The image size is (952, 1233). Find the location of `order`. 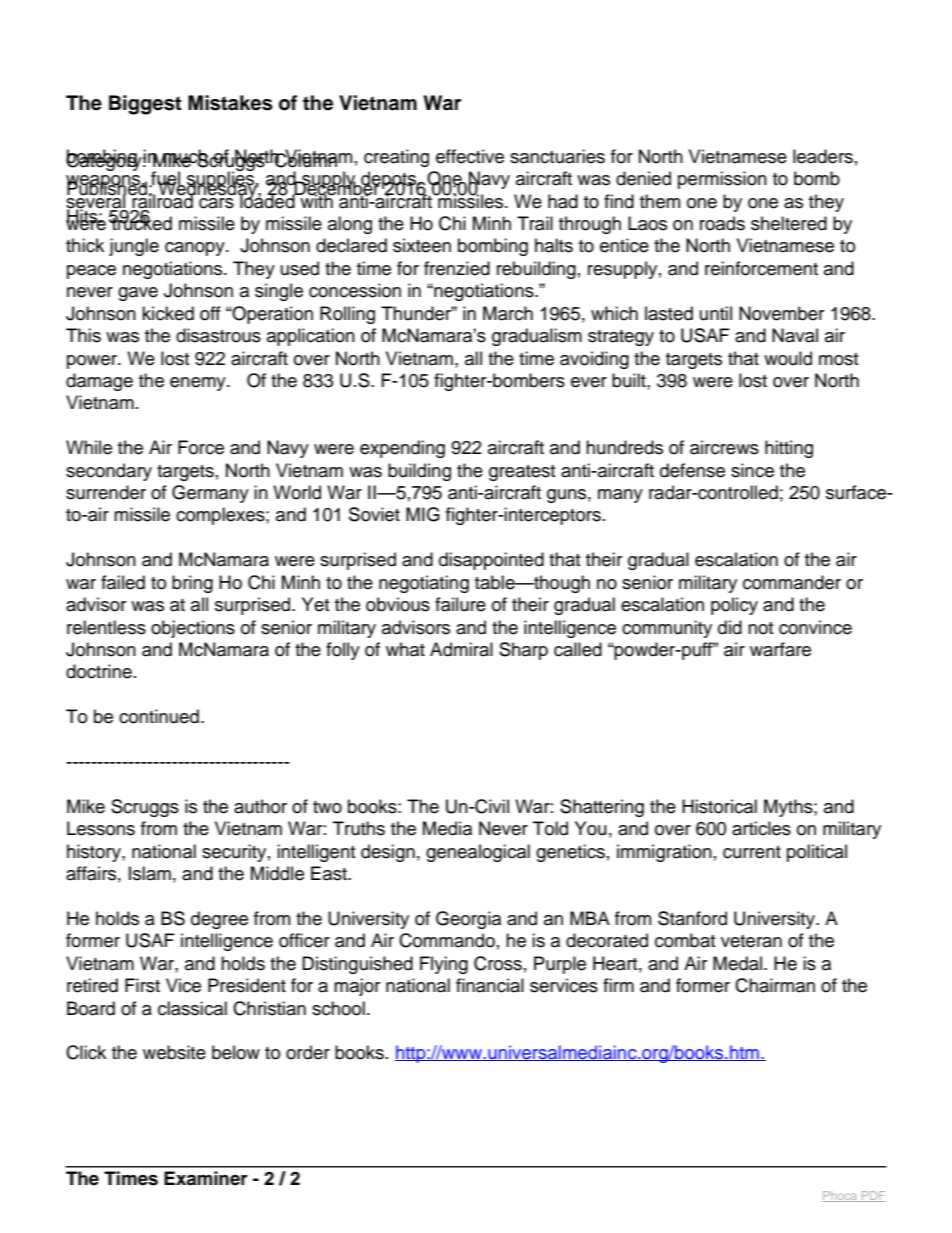

order is located at coordinates (308, 1052).
